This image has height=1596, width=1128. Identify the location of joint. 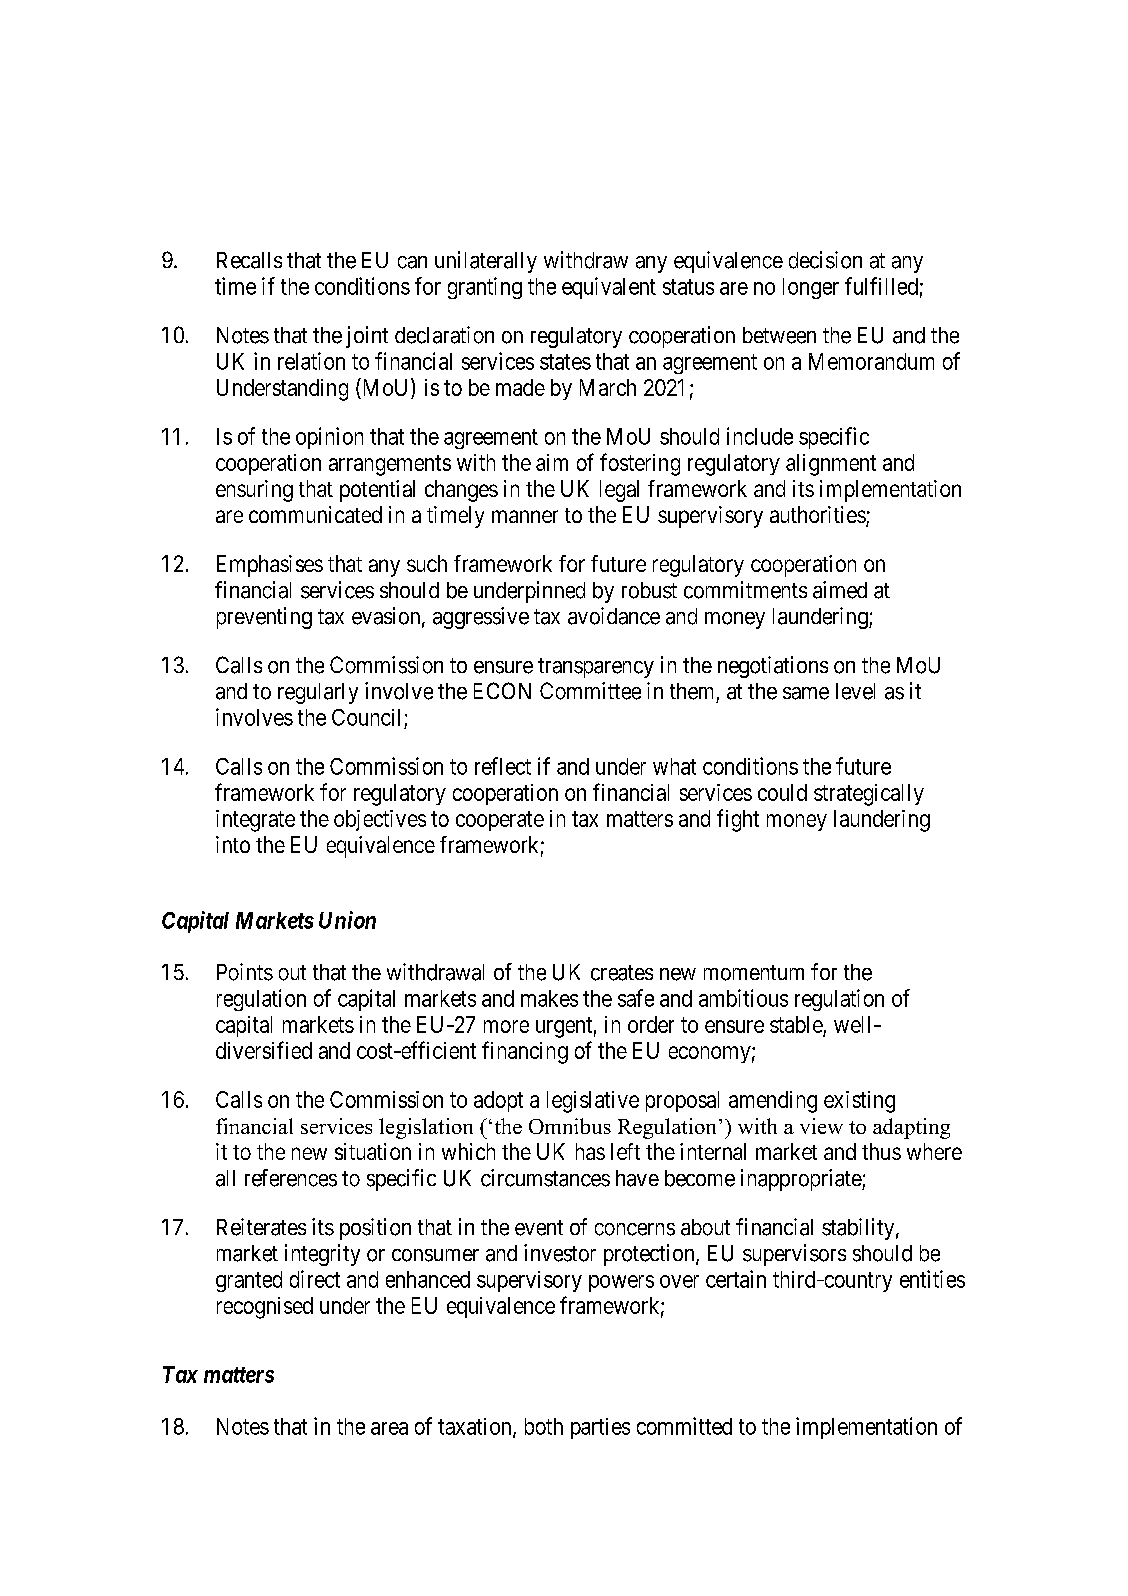
(367, 337).
